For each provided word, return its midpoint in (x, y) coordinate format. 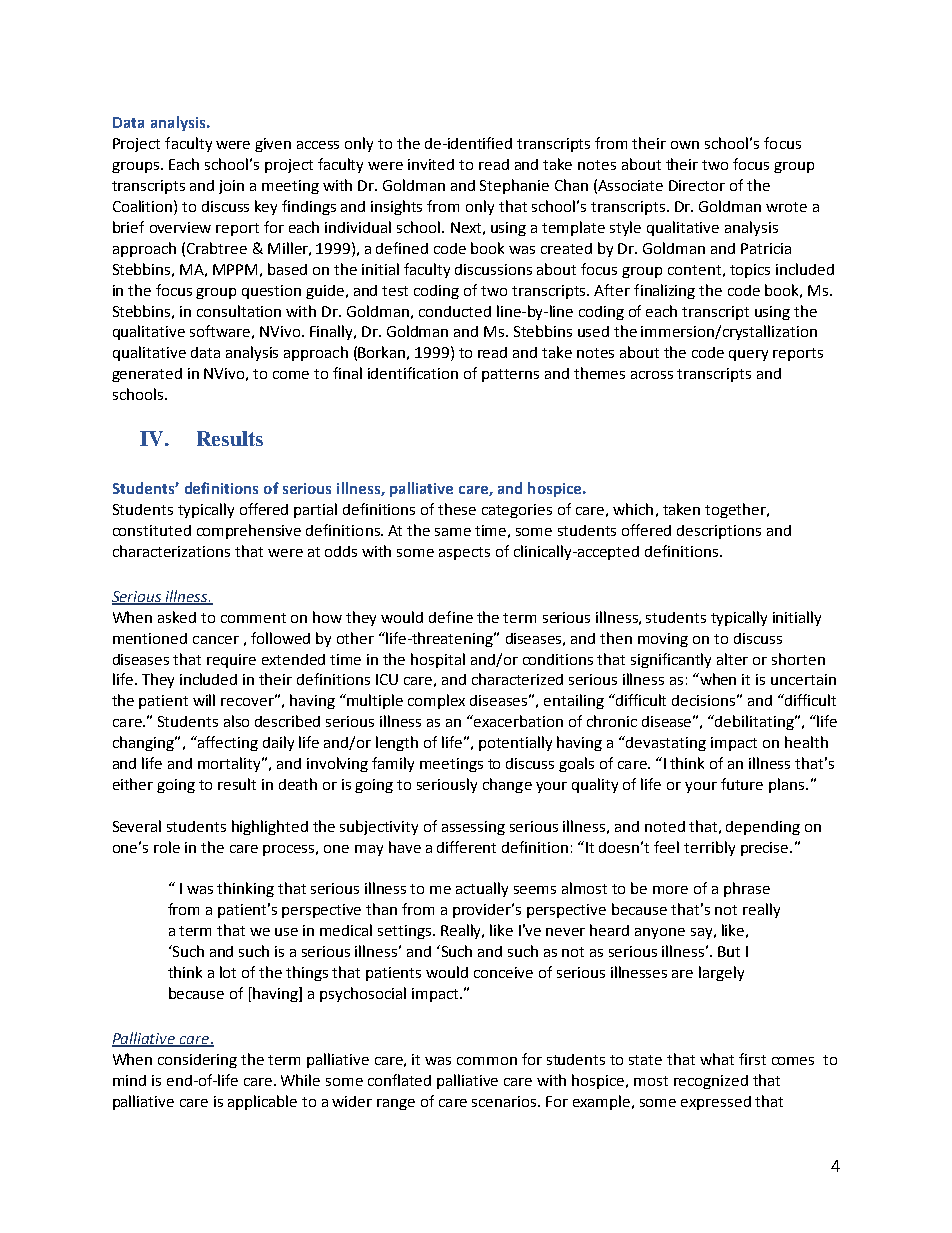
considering (197, 1061)
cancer (216, 640)
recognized (711, 1082)
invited (431, 164)
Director (697, 185)
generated (147, 375)
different (466, 847)
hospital (438, 660)
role (167, 847)
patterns (510, 375)
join (231, 187)
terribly (709, 848)
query (748, 355)
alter (732, 659)
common (487, 1061)
